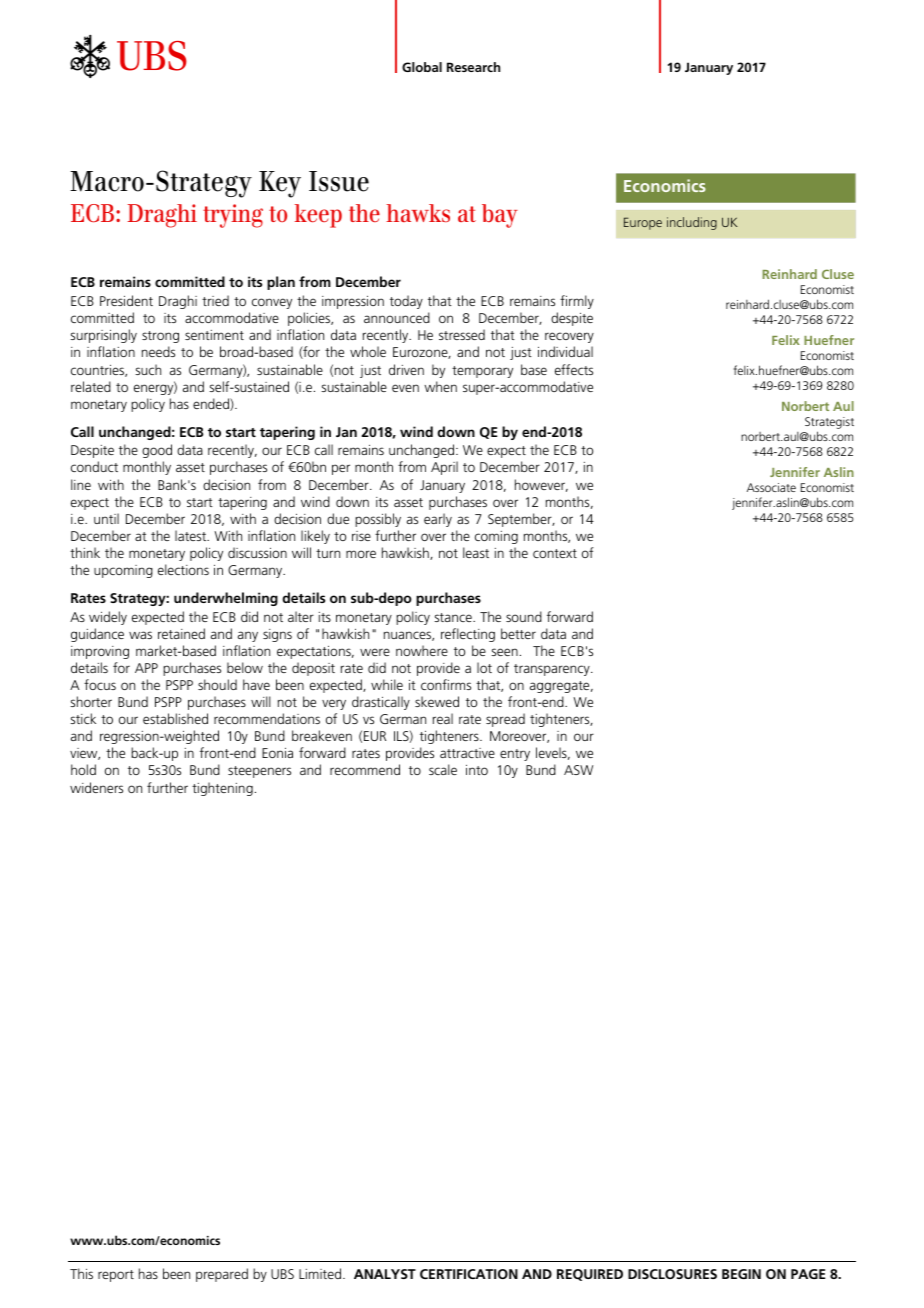 The height and width of the screenshot is (1308, 924). What do you see at coordinates (692, 223) in the screenshot?
I see `including` at bounding box center [692, 223].
